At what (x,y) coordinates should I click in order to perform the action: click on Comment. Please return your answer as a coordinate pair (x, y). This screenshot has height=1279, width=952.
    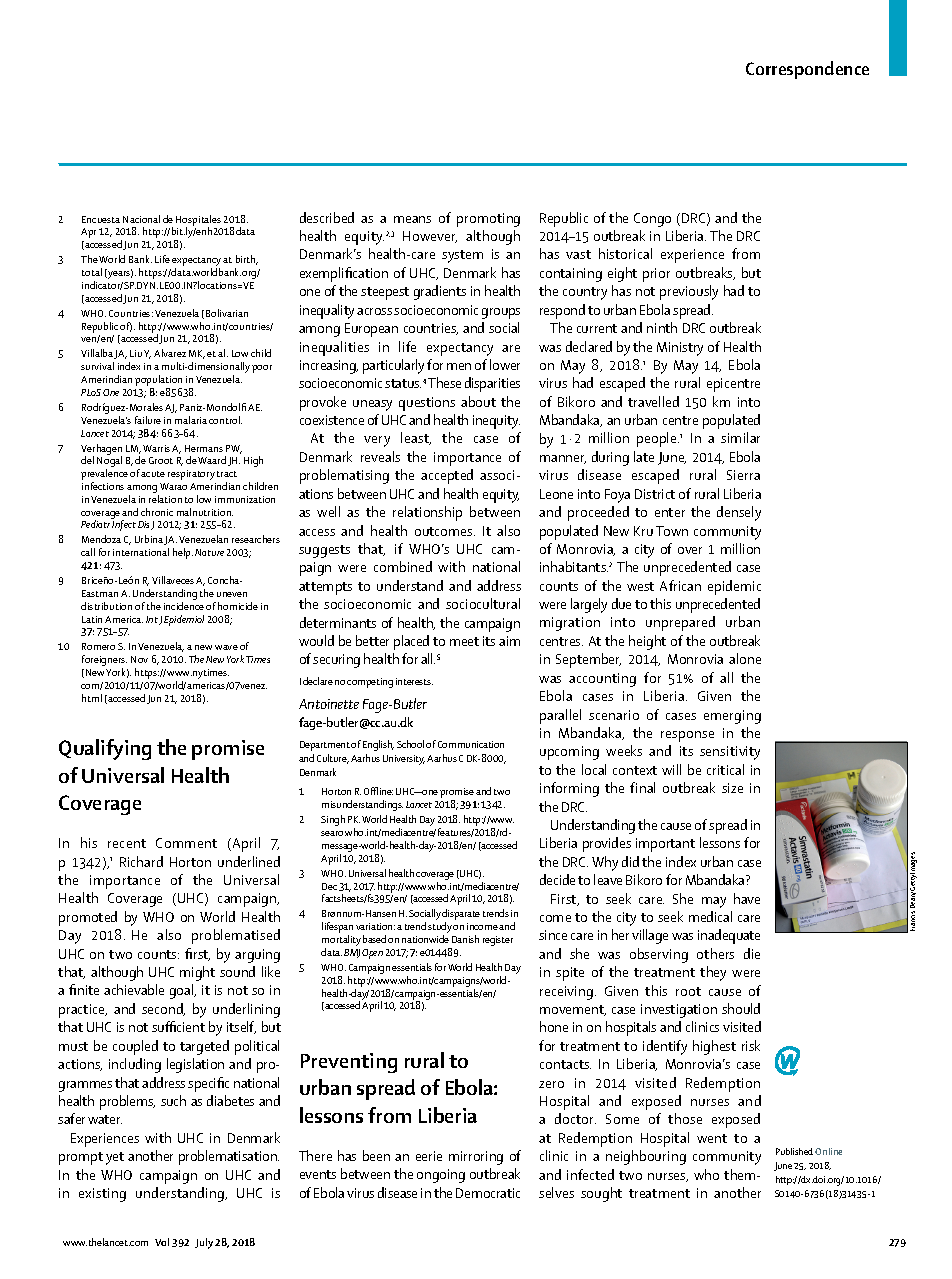
    Looking at the image, I should click on (186, 843).
